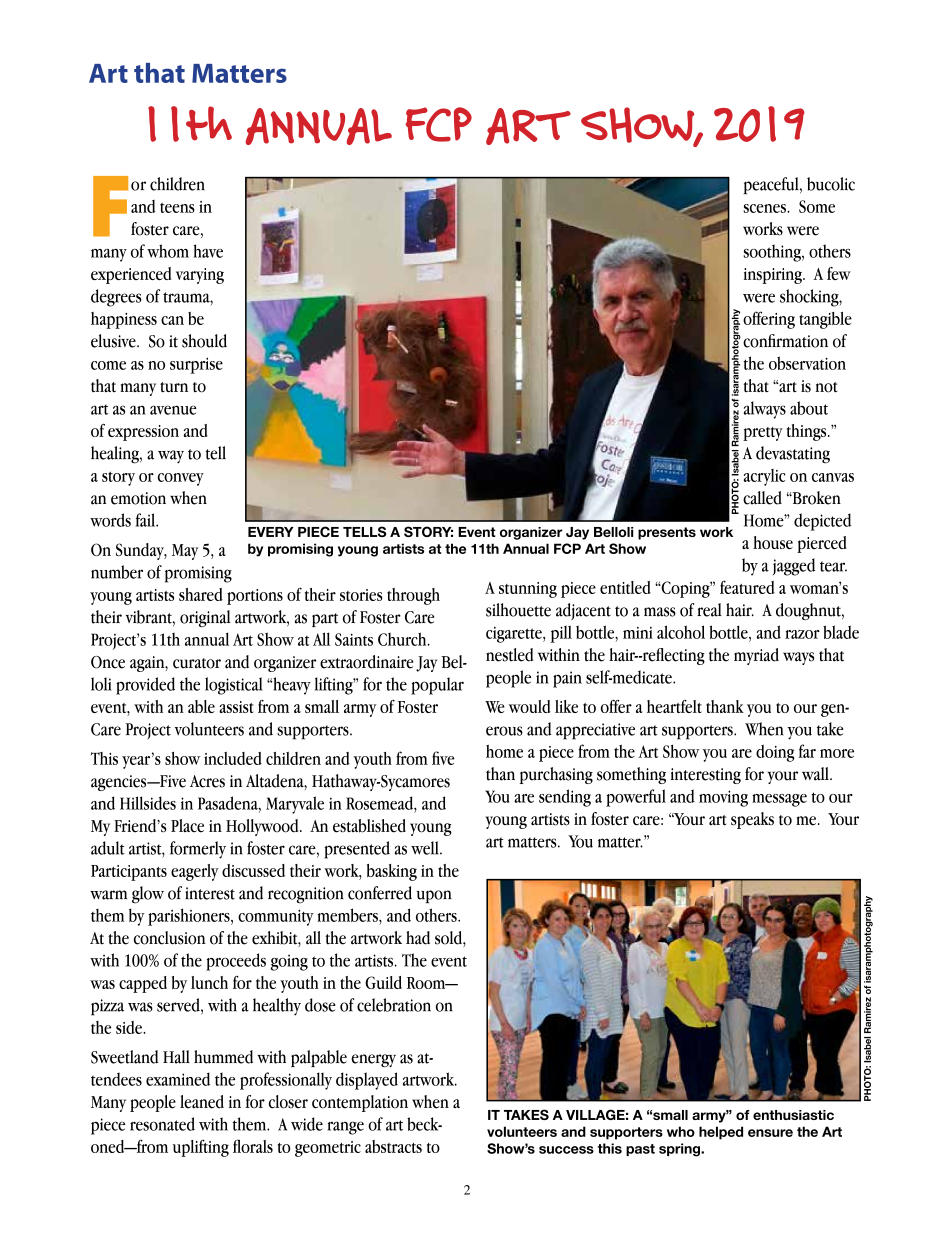 Image resolution: width=952 pixels, height=1233 pixels. Describe the element at coordinates (197, 663) in the screenshot. I see `curator` at that location.
